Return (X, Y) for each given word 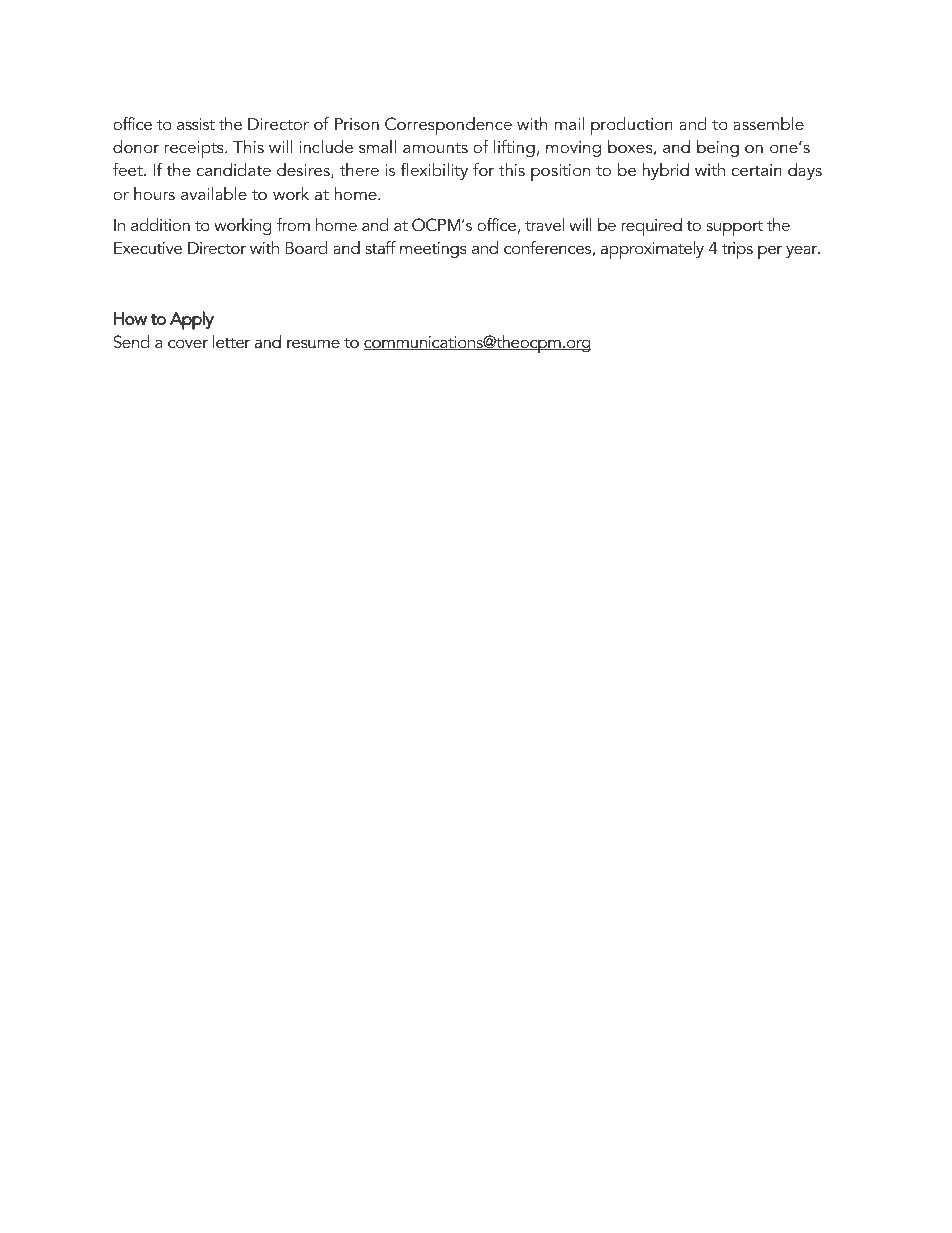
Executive (148, 248)
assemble (768, 123)
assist (196, 124)
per (770, 252)
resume (313, 343)
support (735, 228)
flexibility (434, 171)
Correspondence (448, 126)
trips (737, 250)
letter (231, 341)
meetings (433, 250)
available (214, 193)
